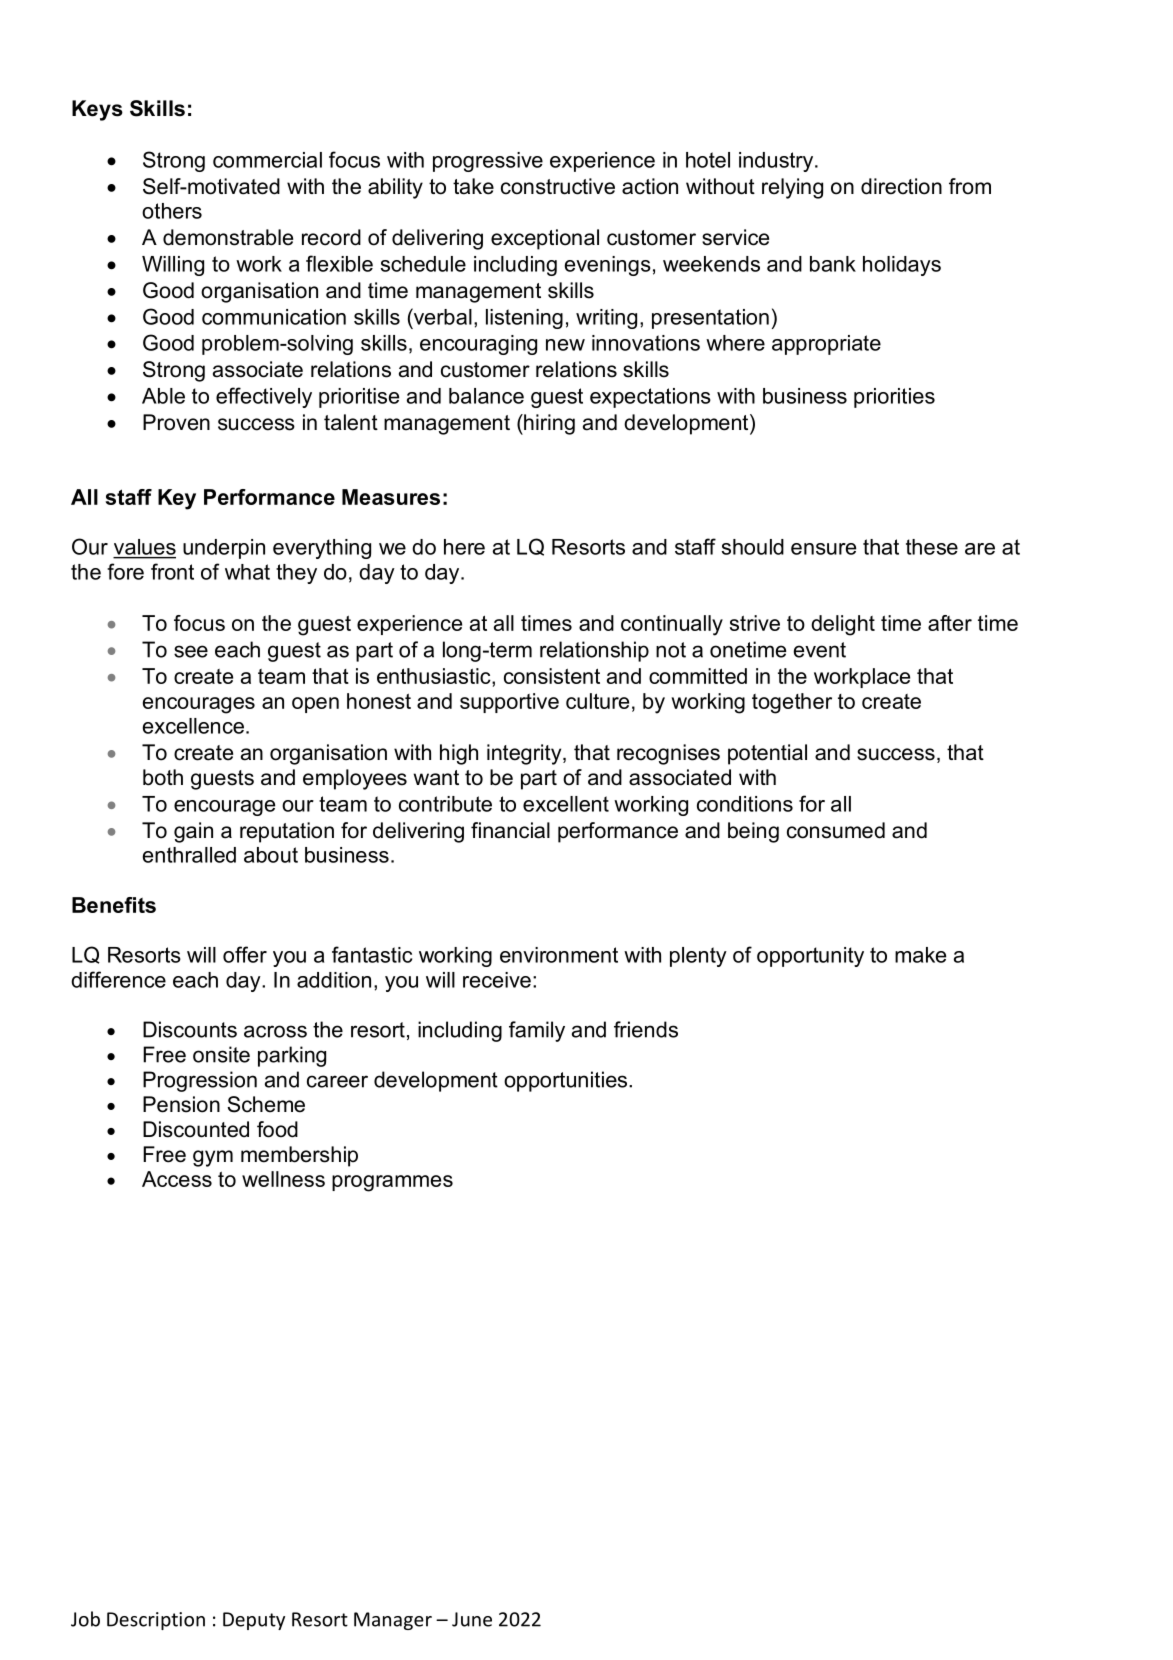  I want to click on progressive, so click(488, 162).
